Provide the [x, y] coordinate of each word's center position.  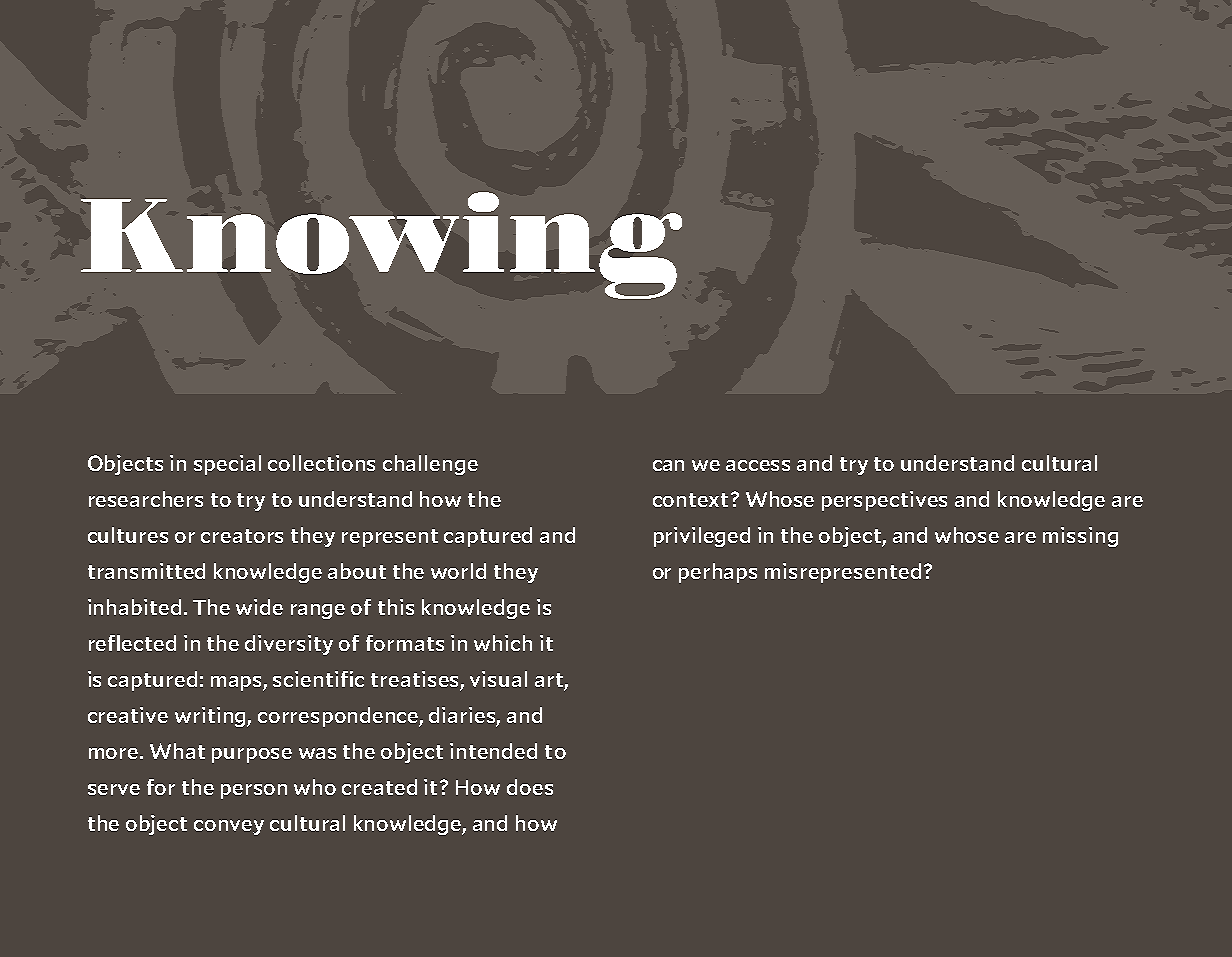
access [758, 465]
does [530, 787]
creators [242, 536]
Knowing [381, 245]
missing [1080, 537]
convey [229, 827]
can [668, 465]
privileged [702, 537]
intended [493, 751]
